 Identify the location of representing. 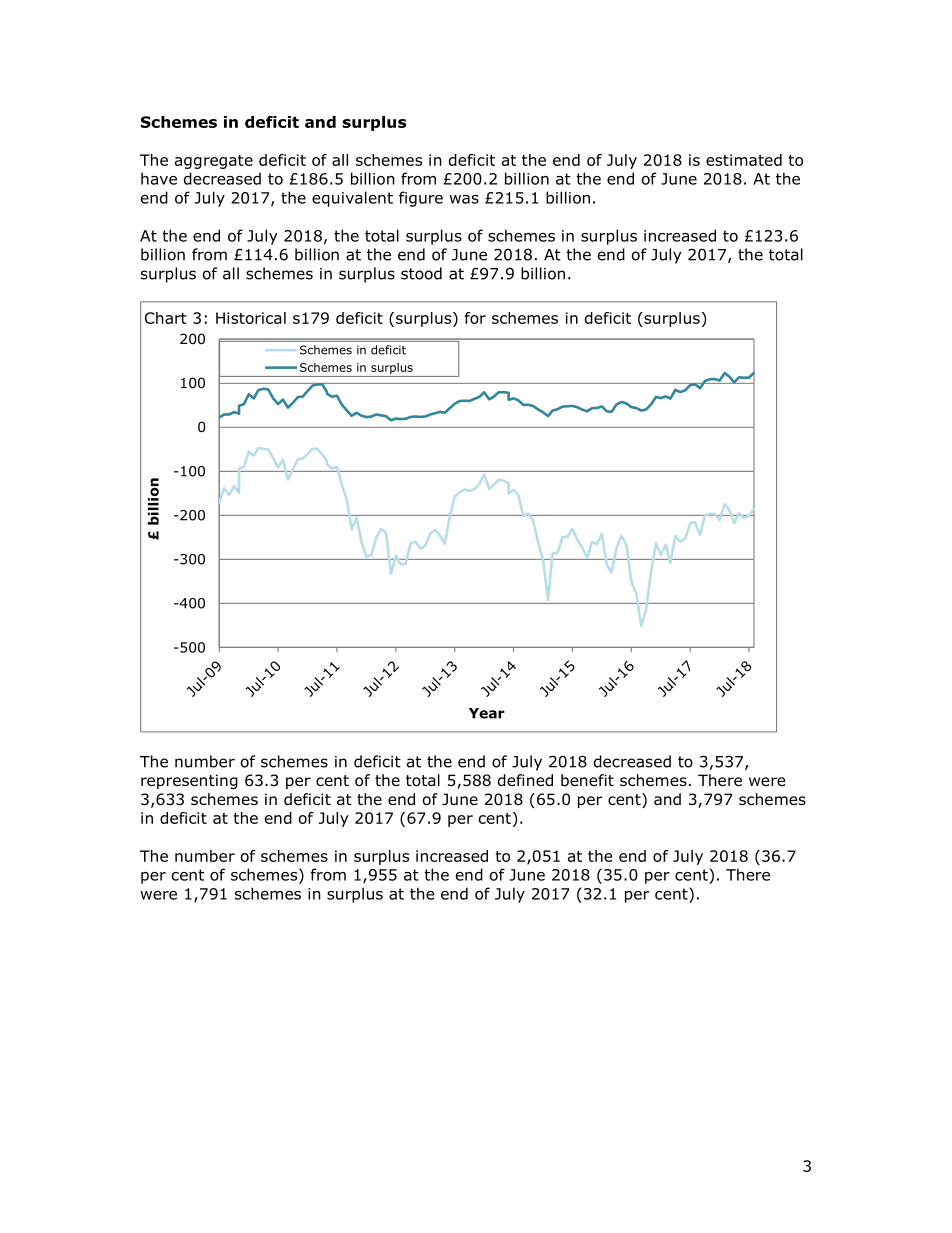
(189, 781).
